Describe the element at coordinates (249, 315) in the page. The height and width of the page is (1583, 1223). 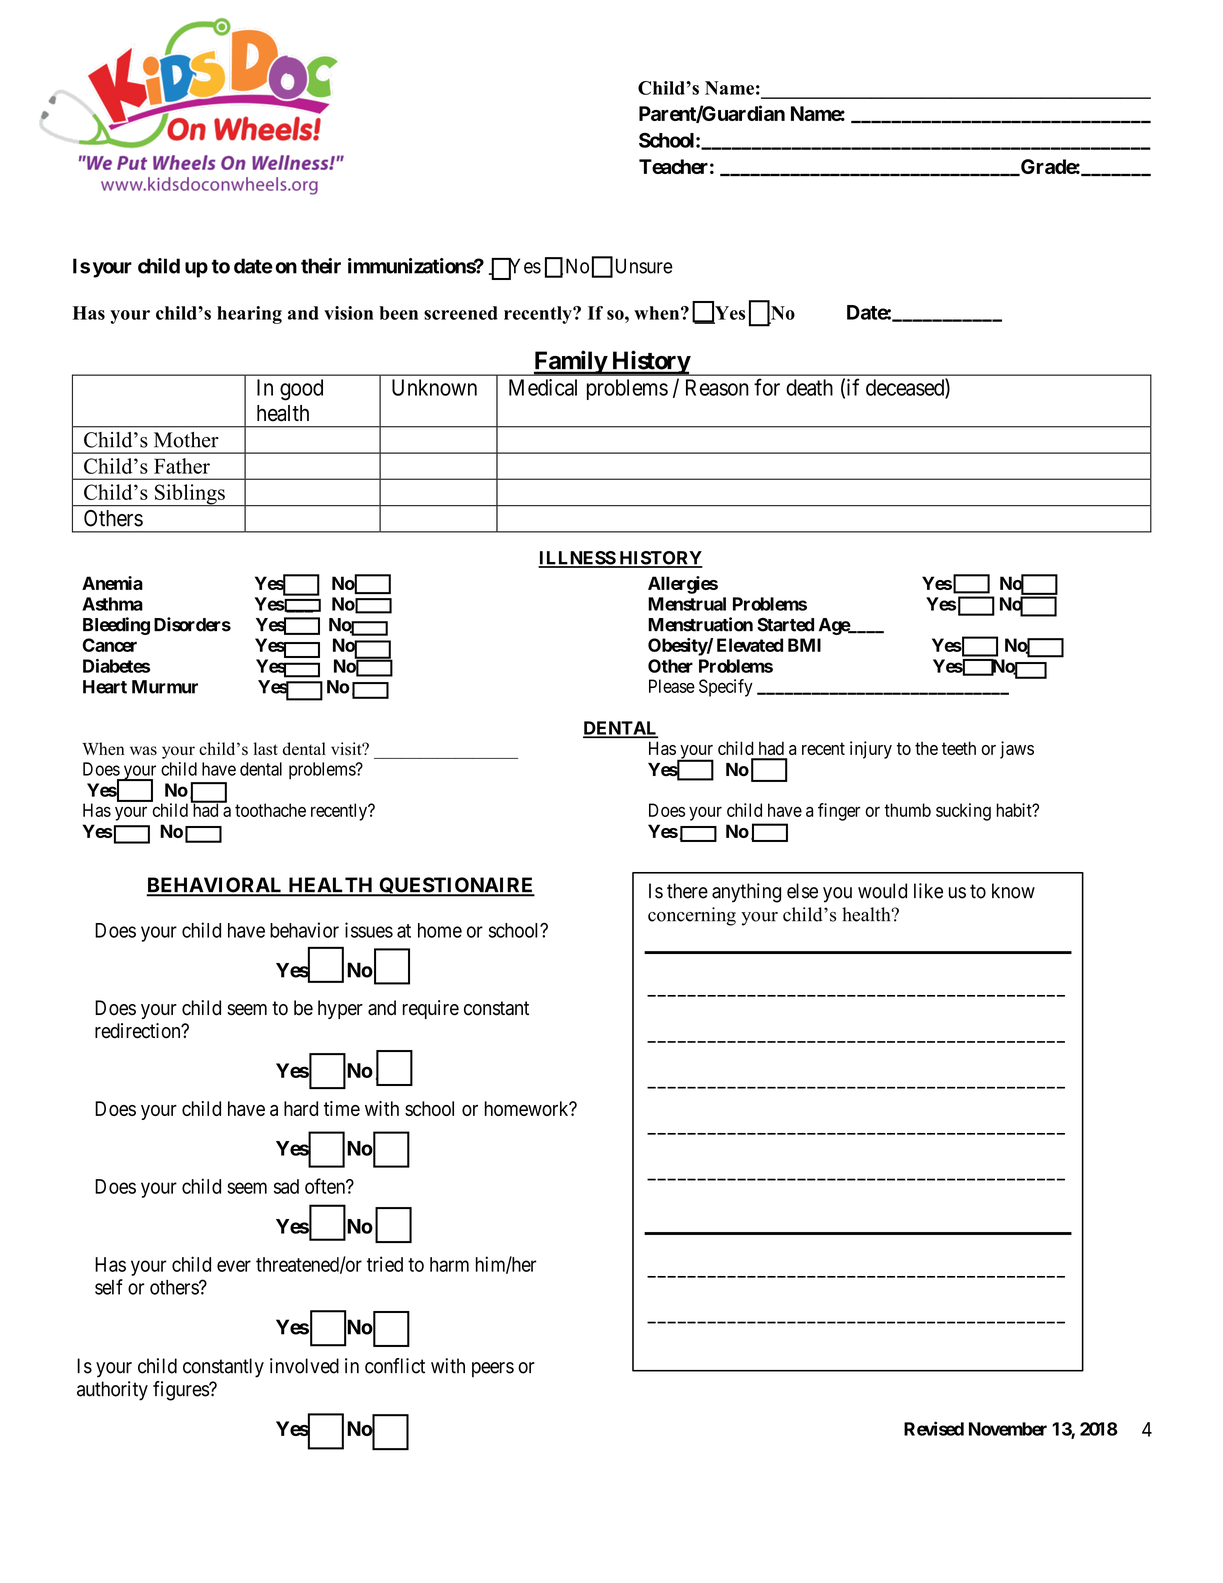
I see `hearing` at that location.
